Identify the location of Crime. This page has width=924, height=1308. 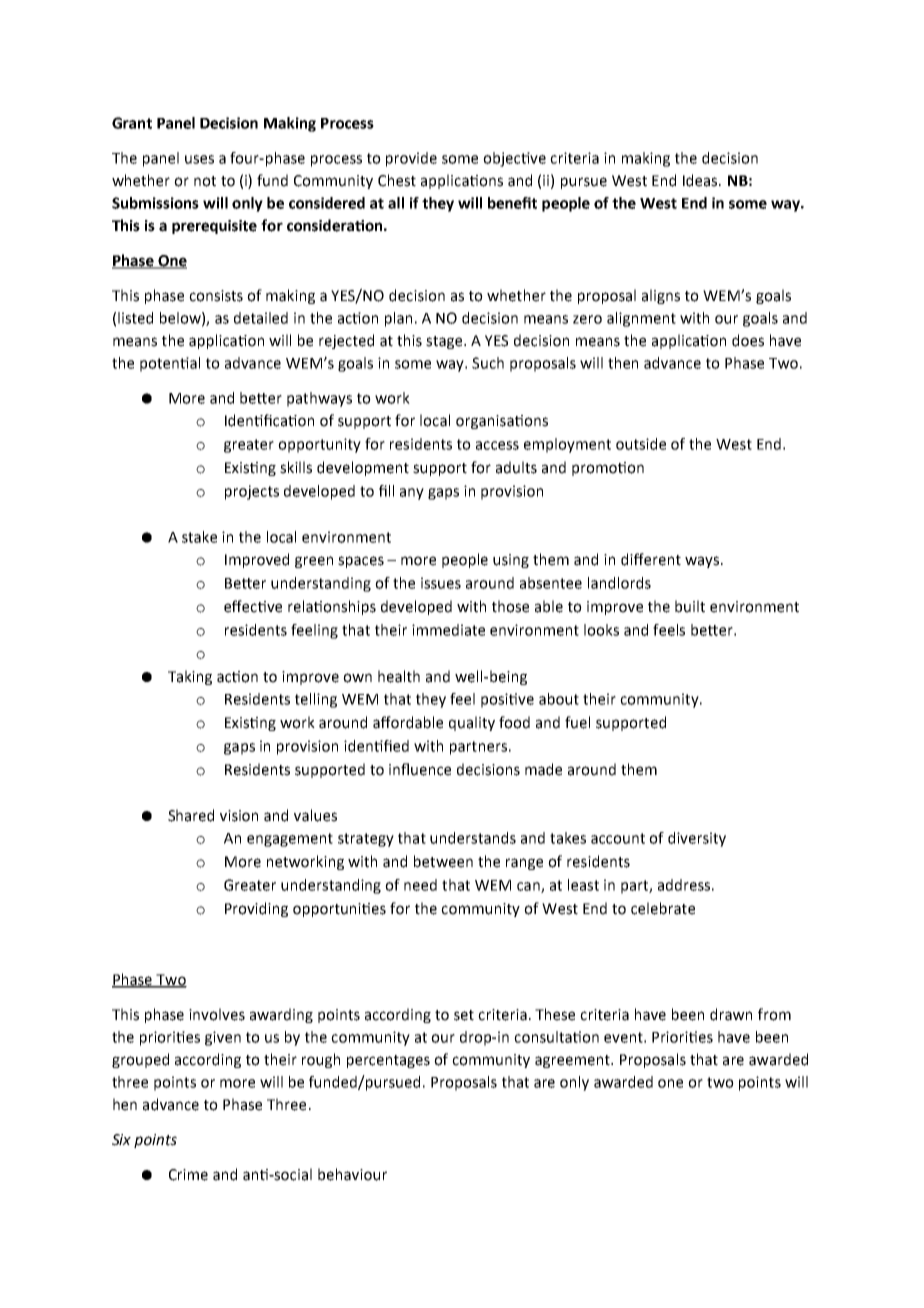
(188, 1175).
